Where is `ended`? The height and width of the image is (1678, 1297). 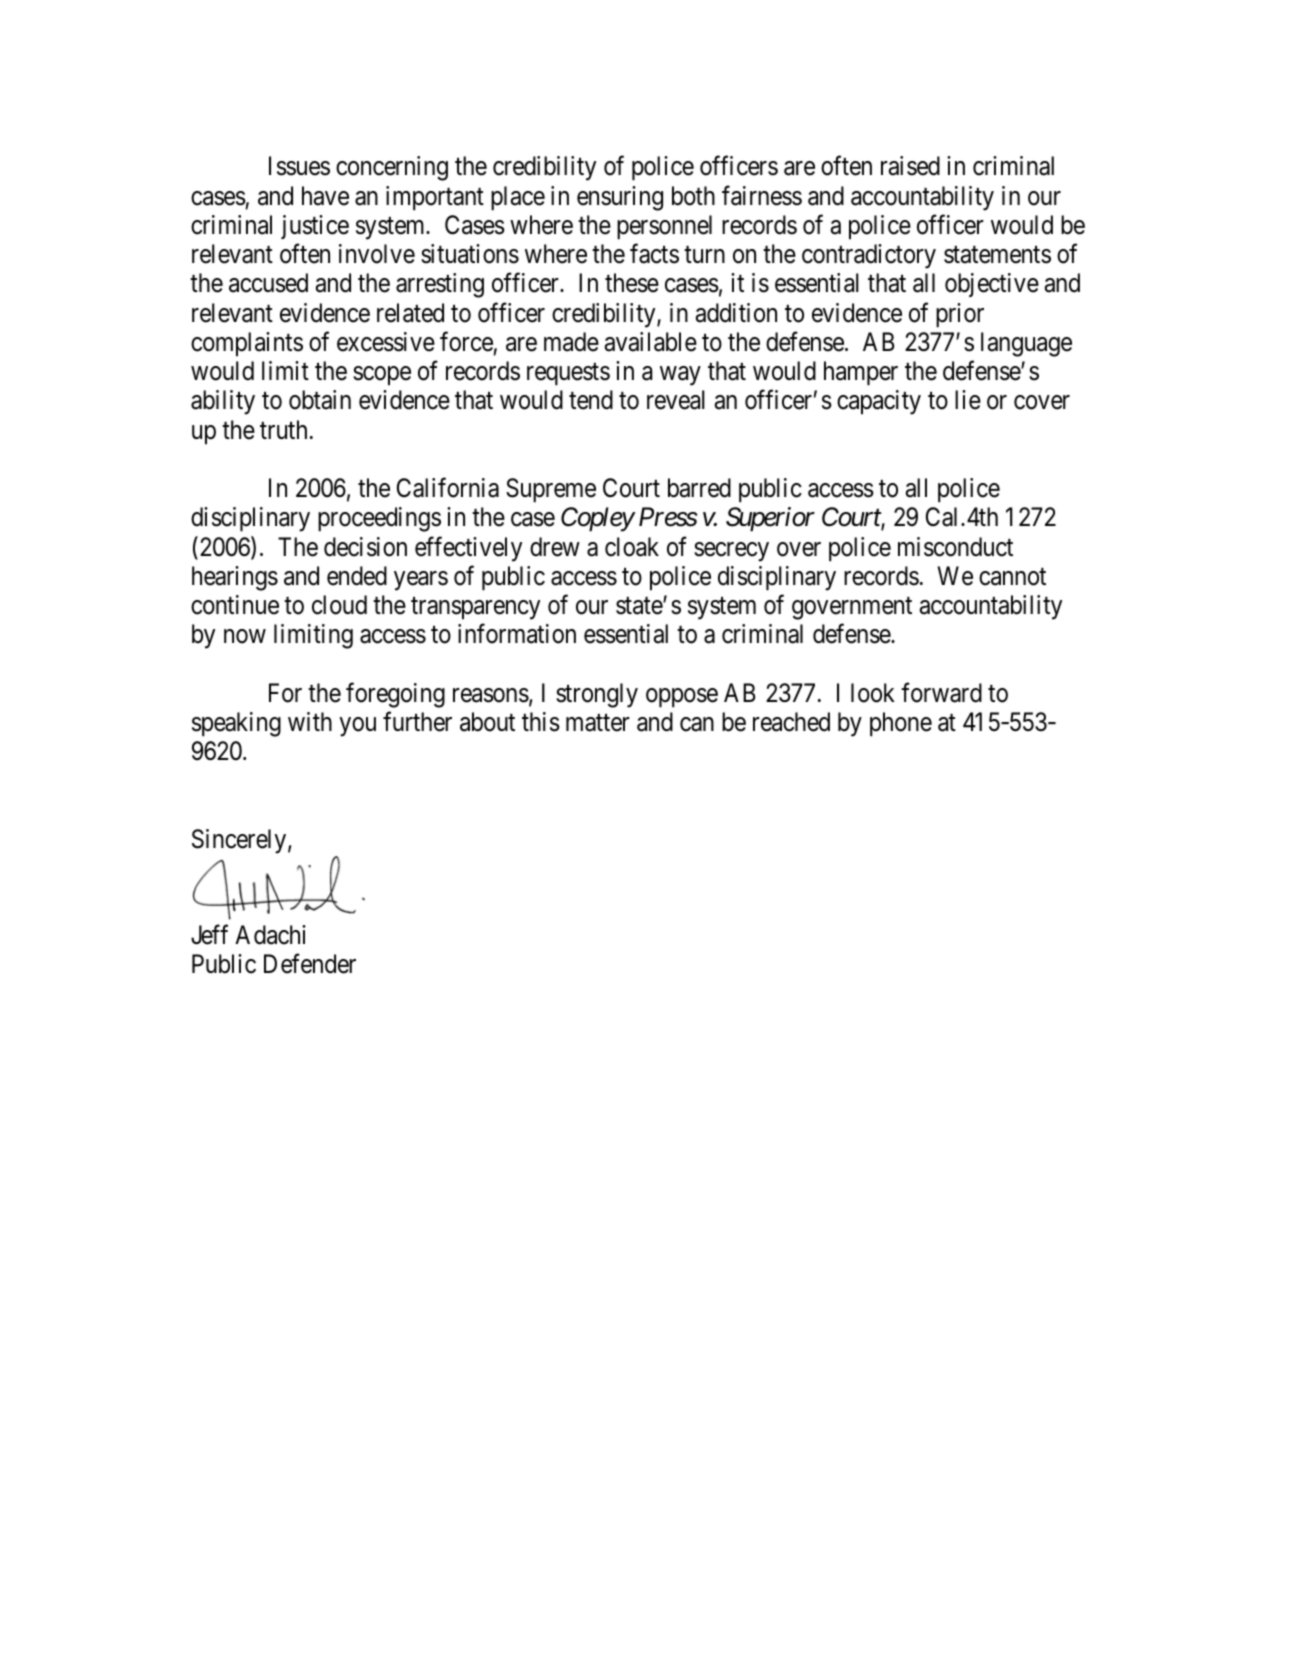
ended is located at coordinates (357, 576).
